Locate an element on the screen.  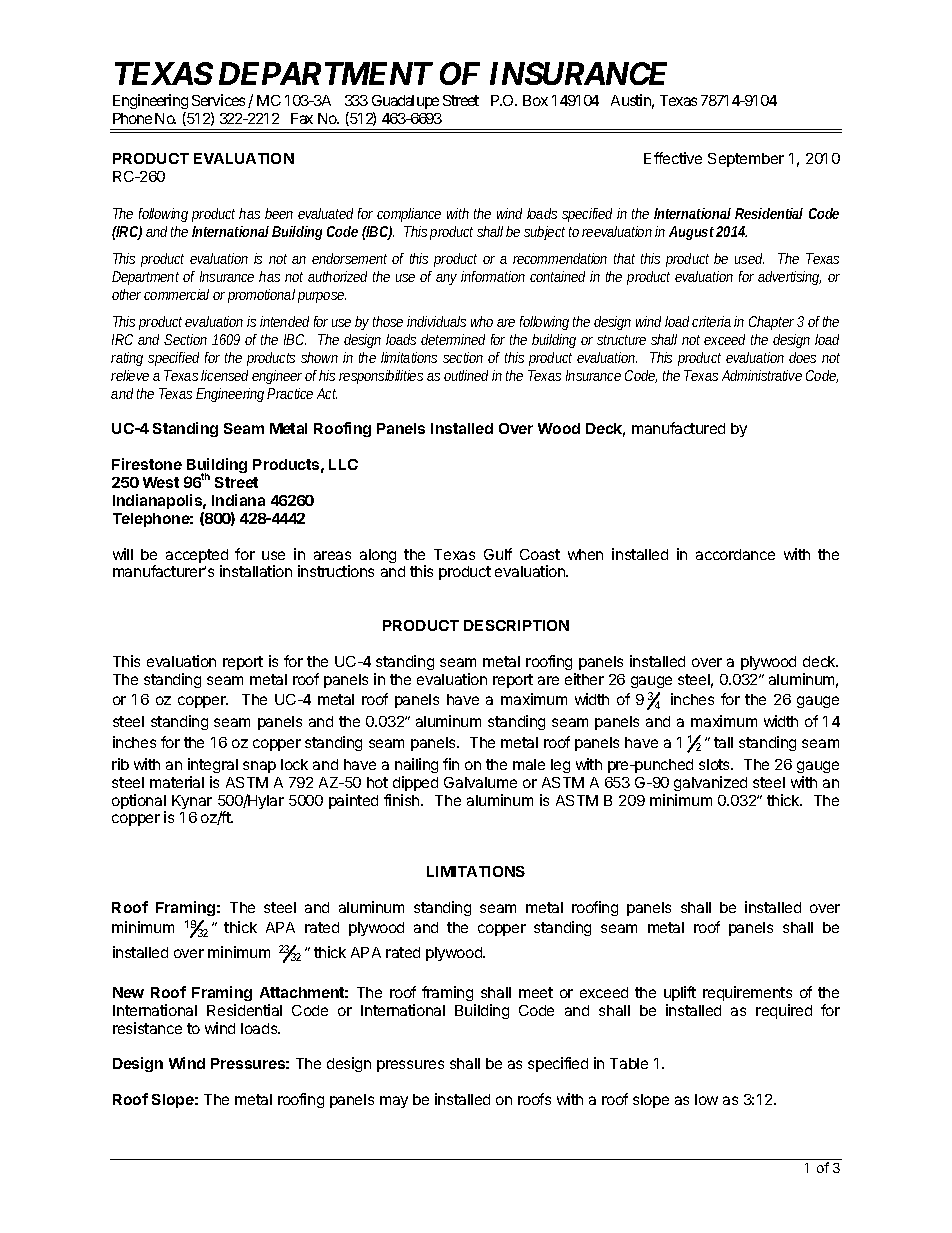
September is located at coordinates (746, 160).
